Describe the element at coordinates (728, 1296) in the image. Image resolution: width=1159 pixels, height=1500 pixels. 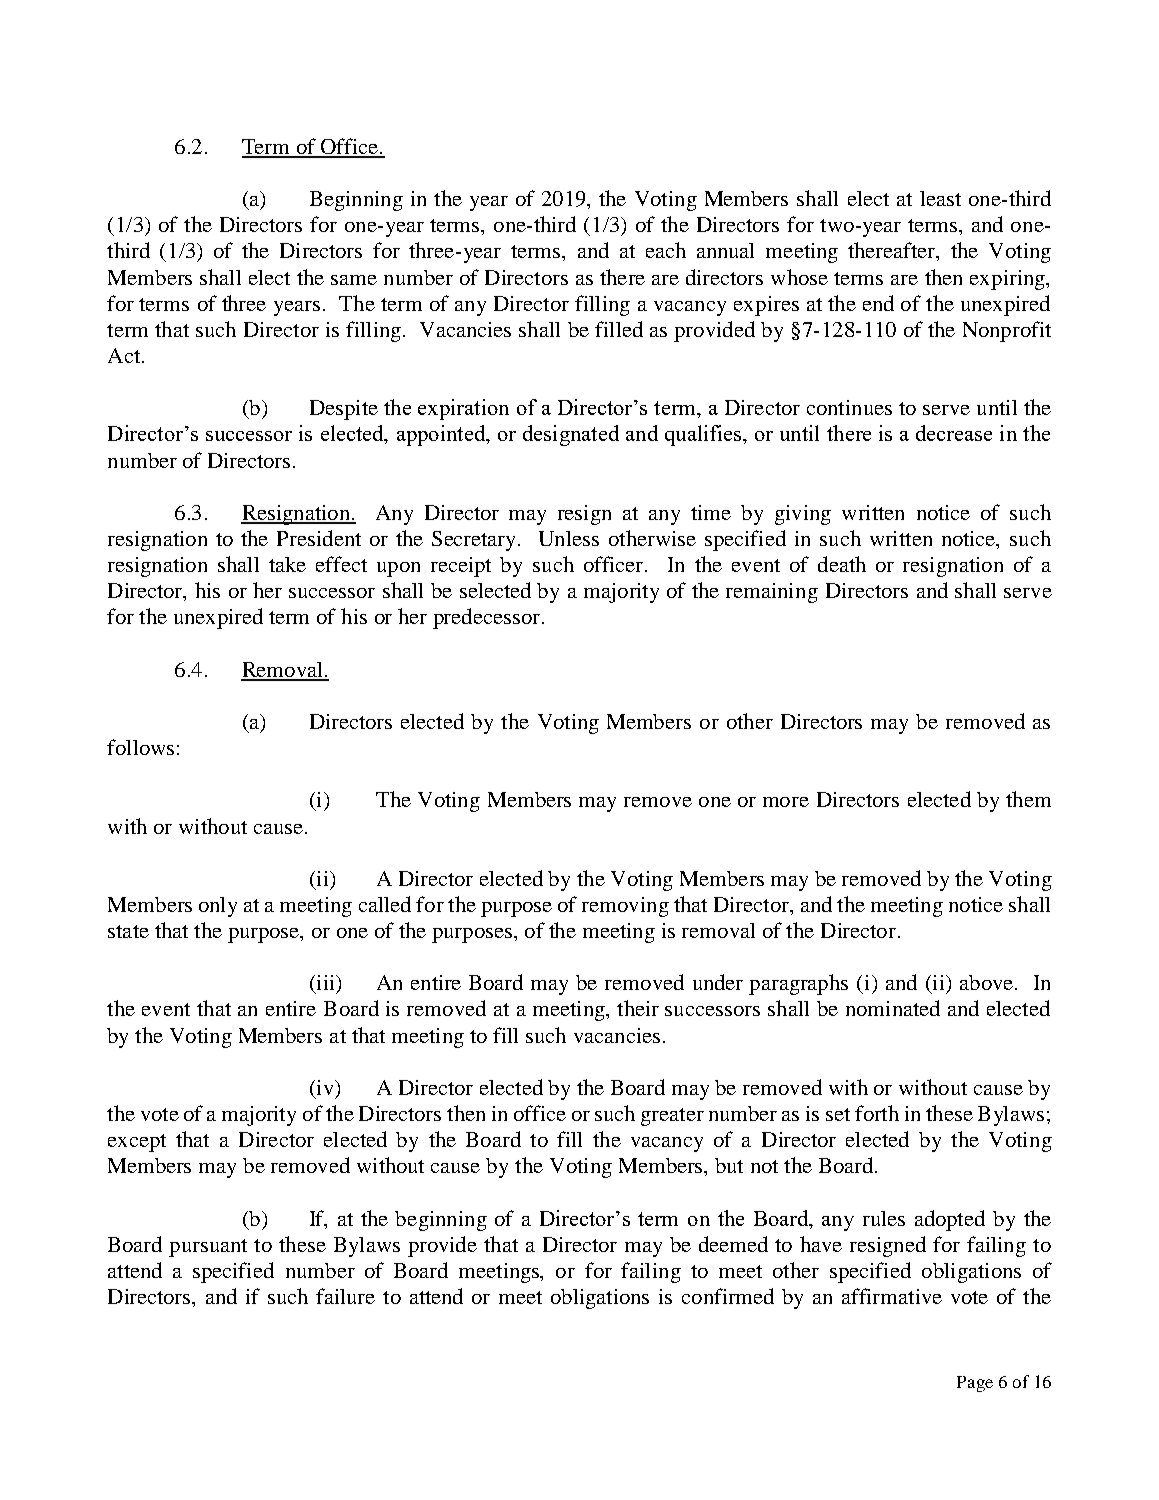
I see `confirmed` at that location.
